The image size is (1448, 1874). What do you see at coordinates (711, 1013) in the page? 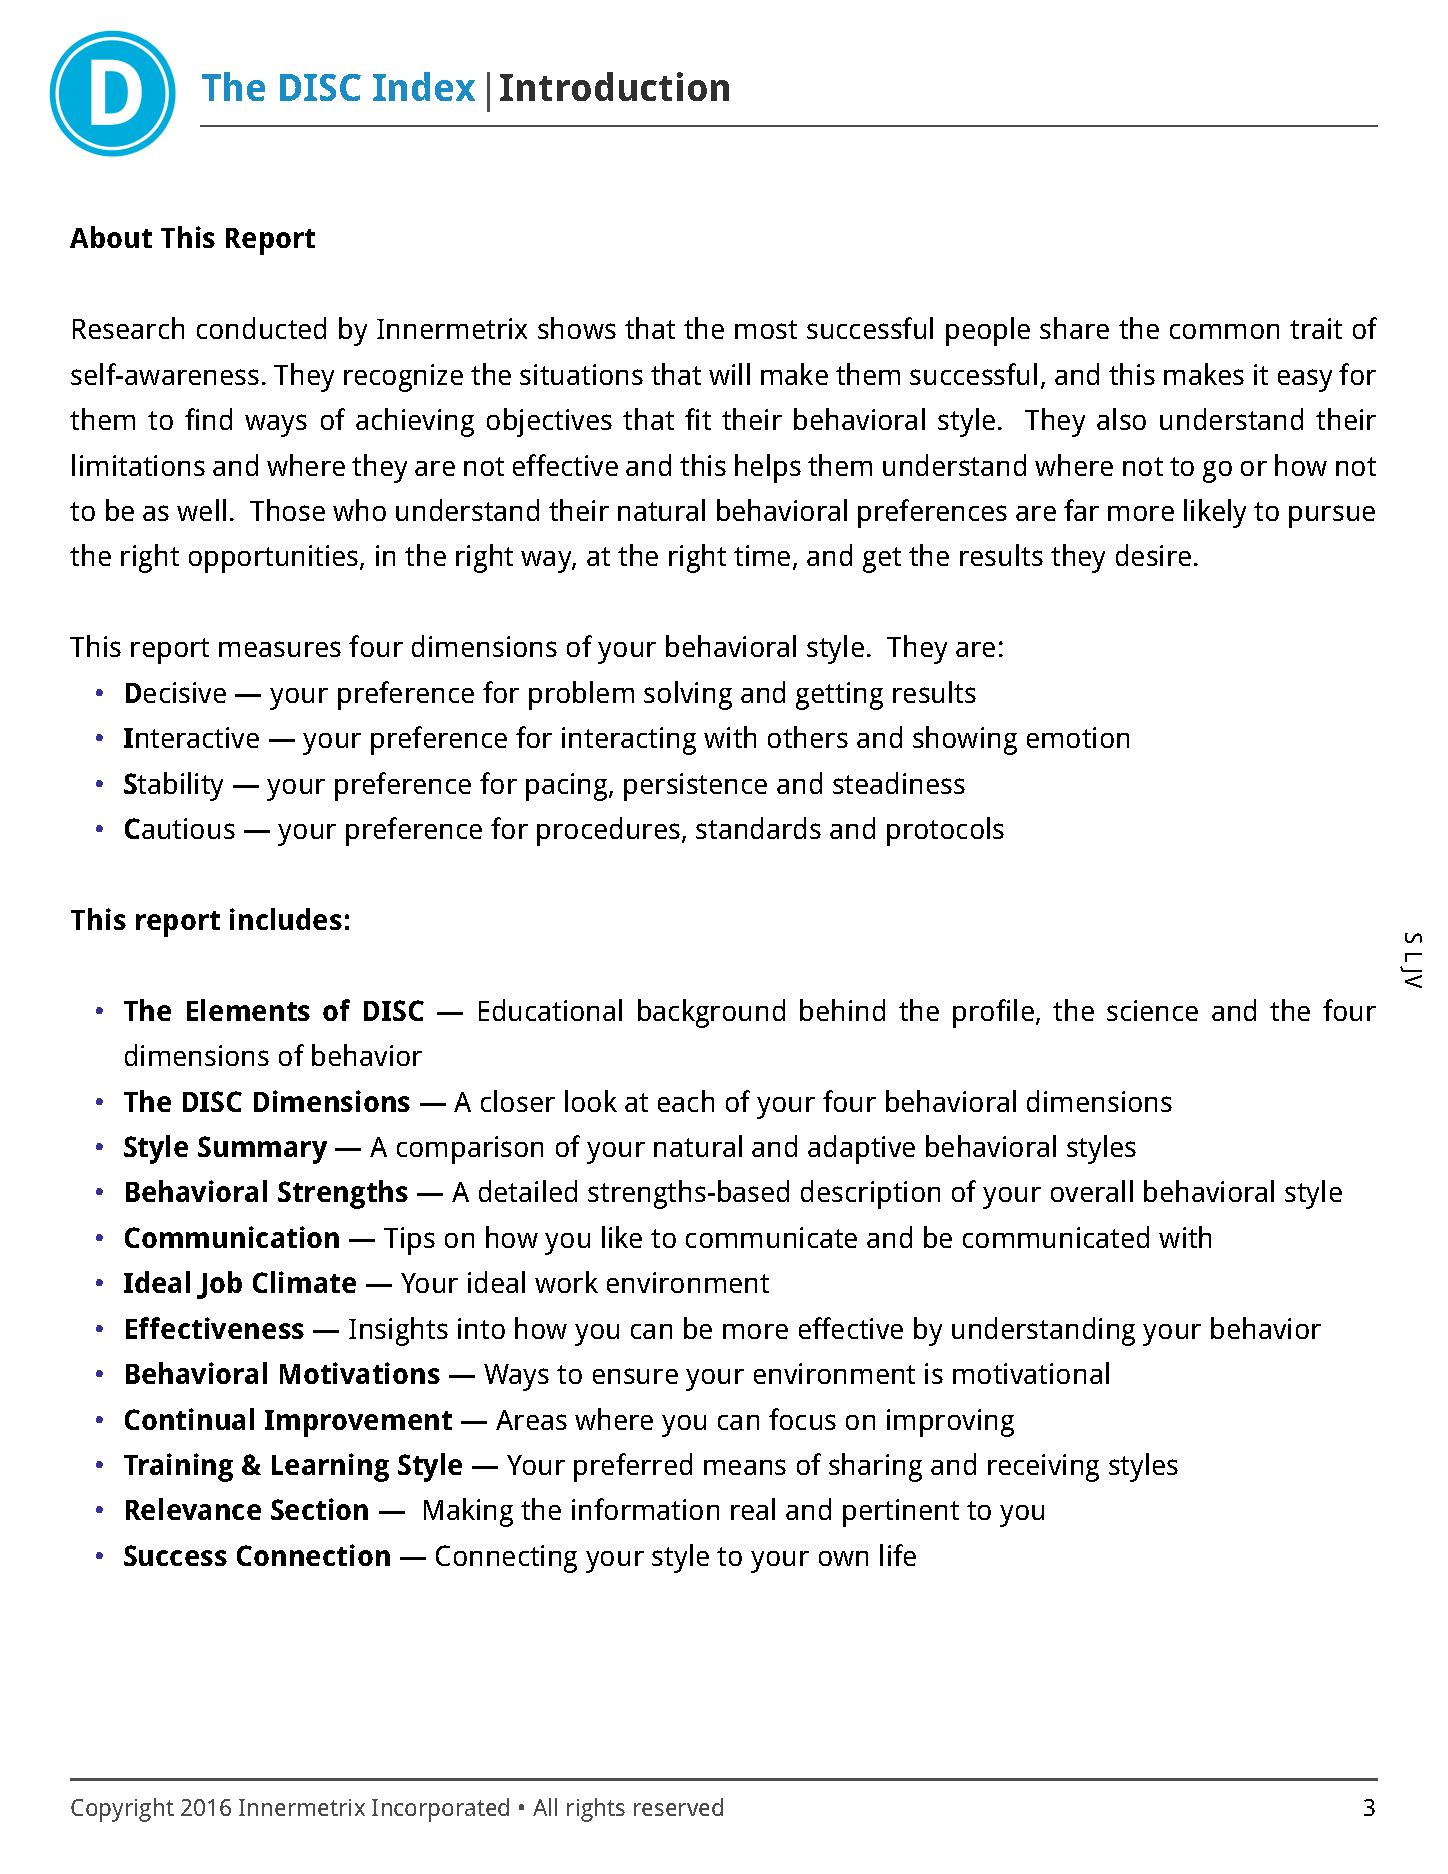
I see `background` at bounding box center [711, 1013].
